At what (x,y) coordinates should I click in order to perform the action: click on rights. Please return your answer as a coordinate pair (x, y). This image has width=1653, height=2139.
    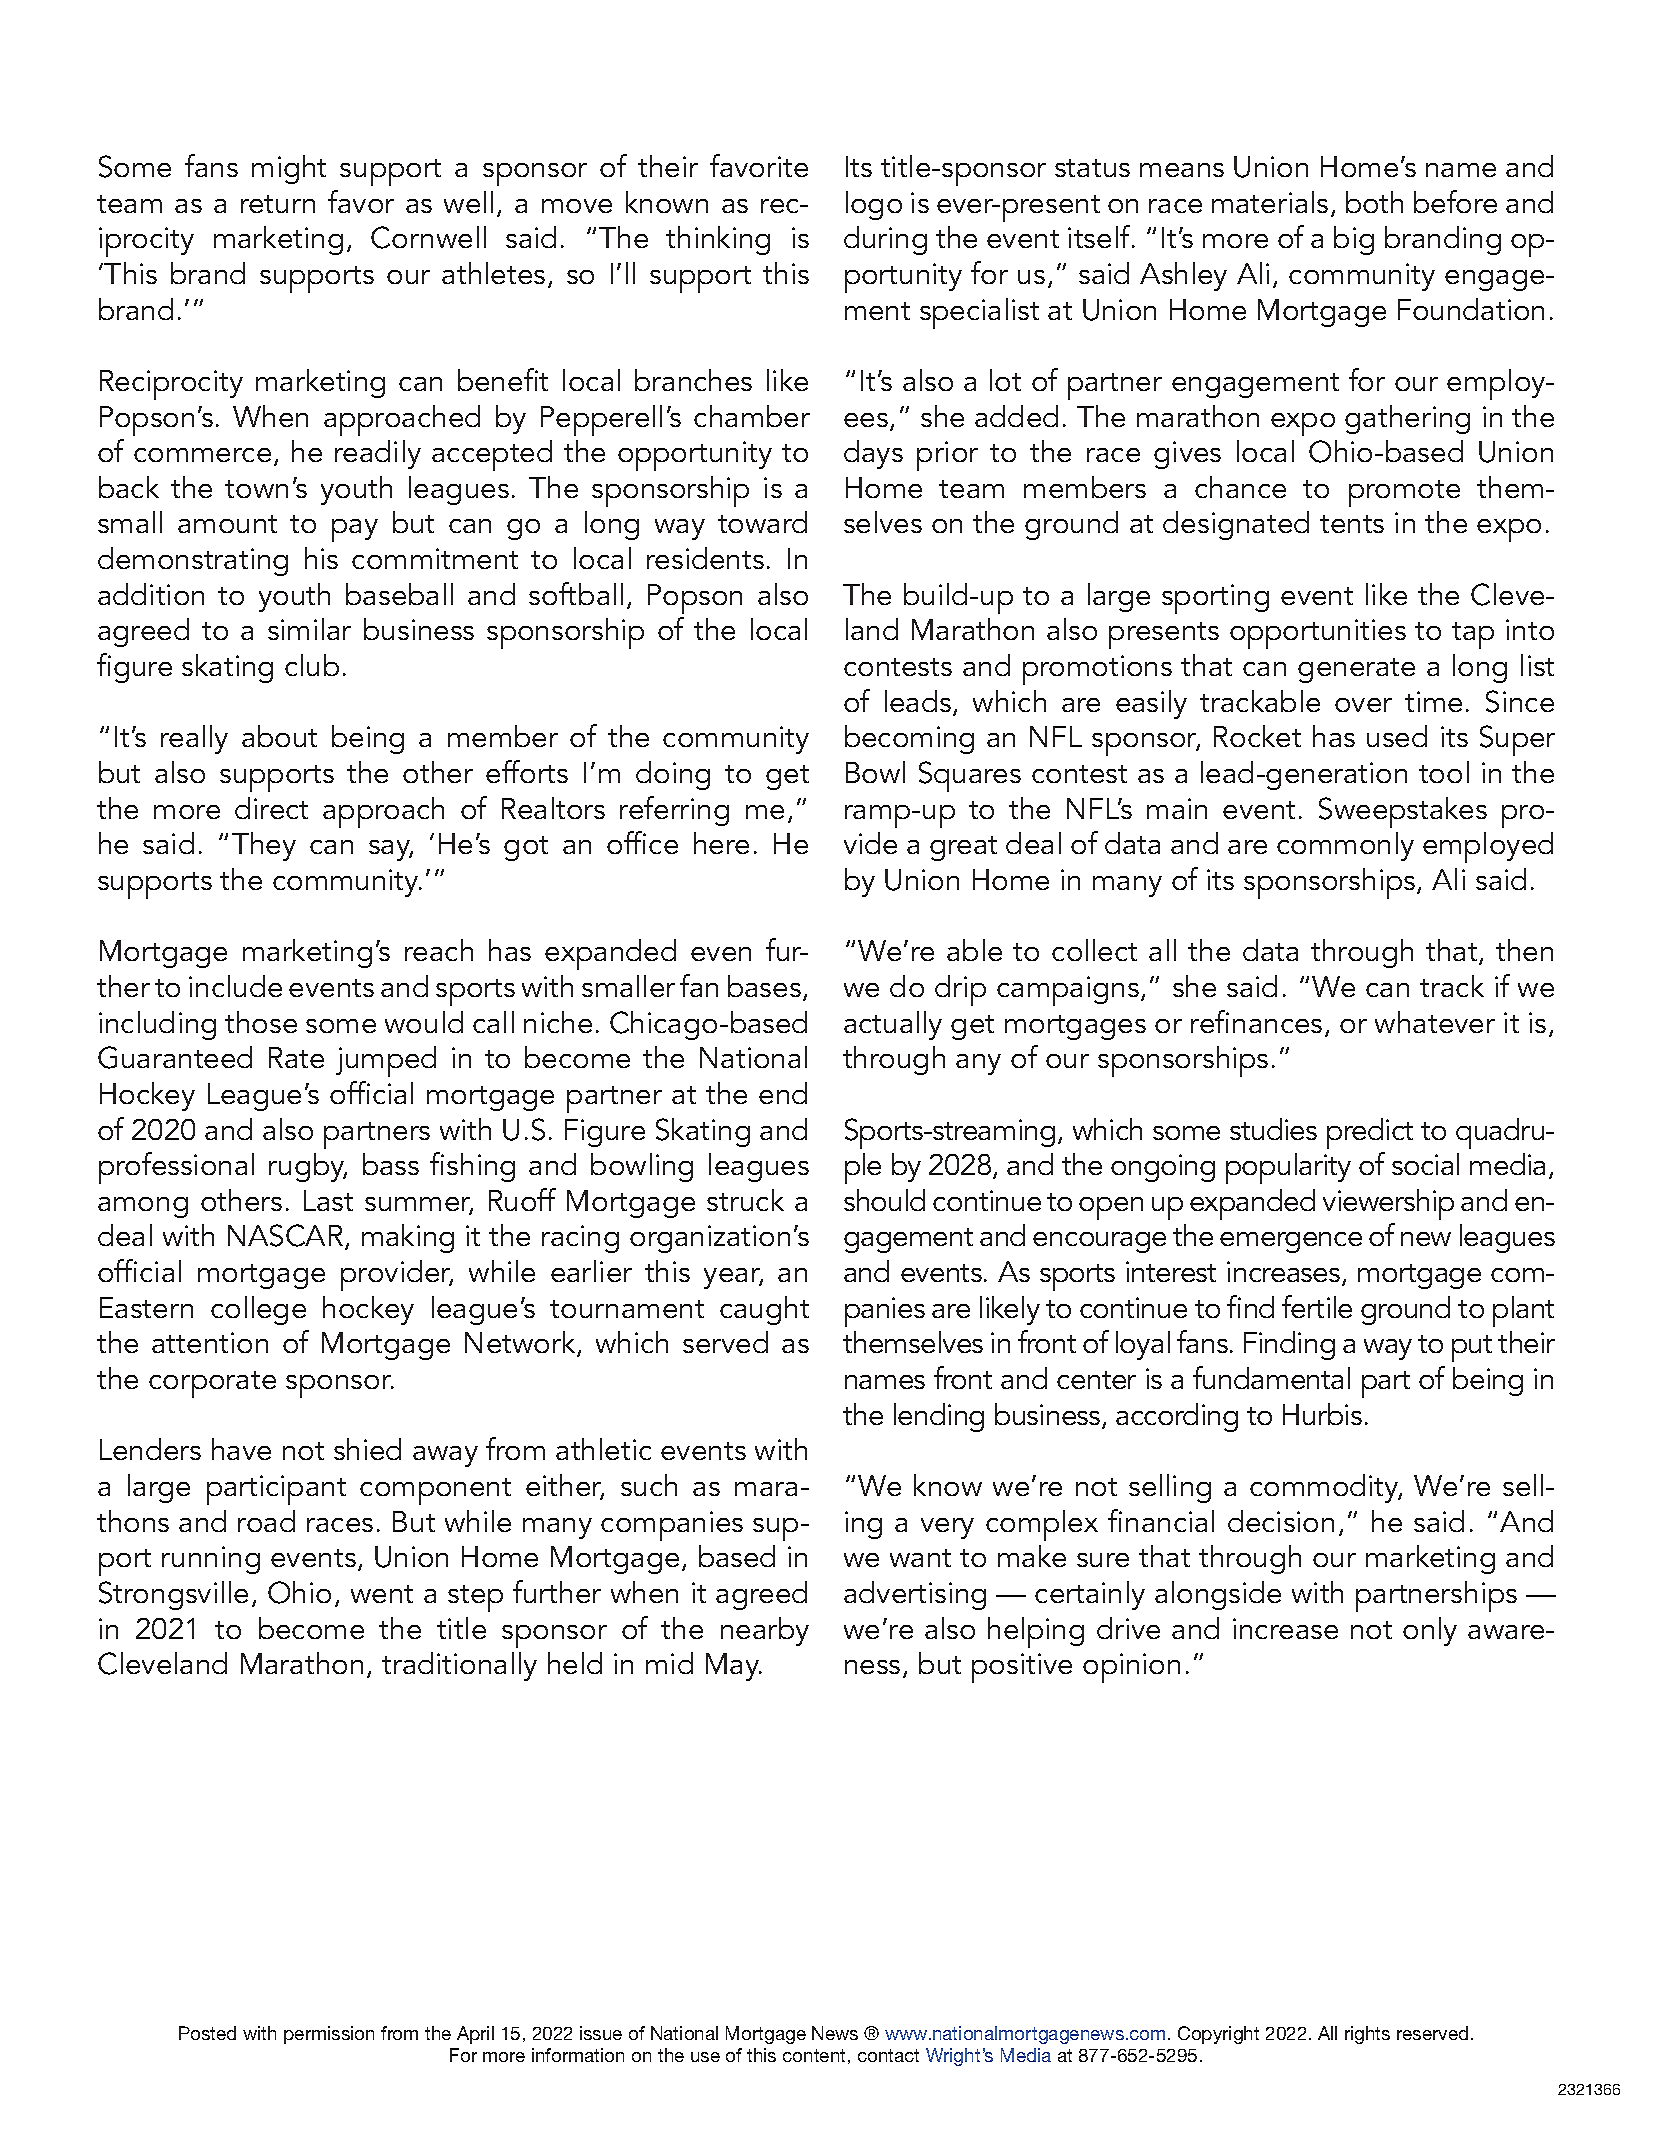
    Looking at the image, I should click on (1367, 2035).
